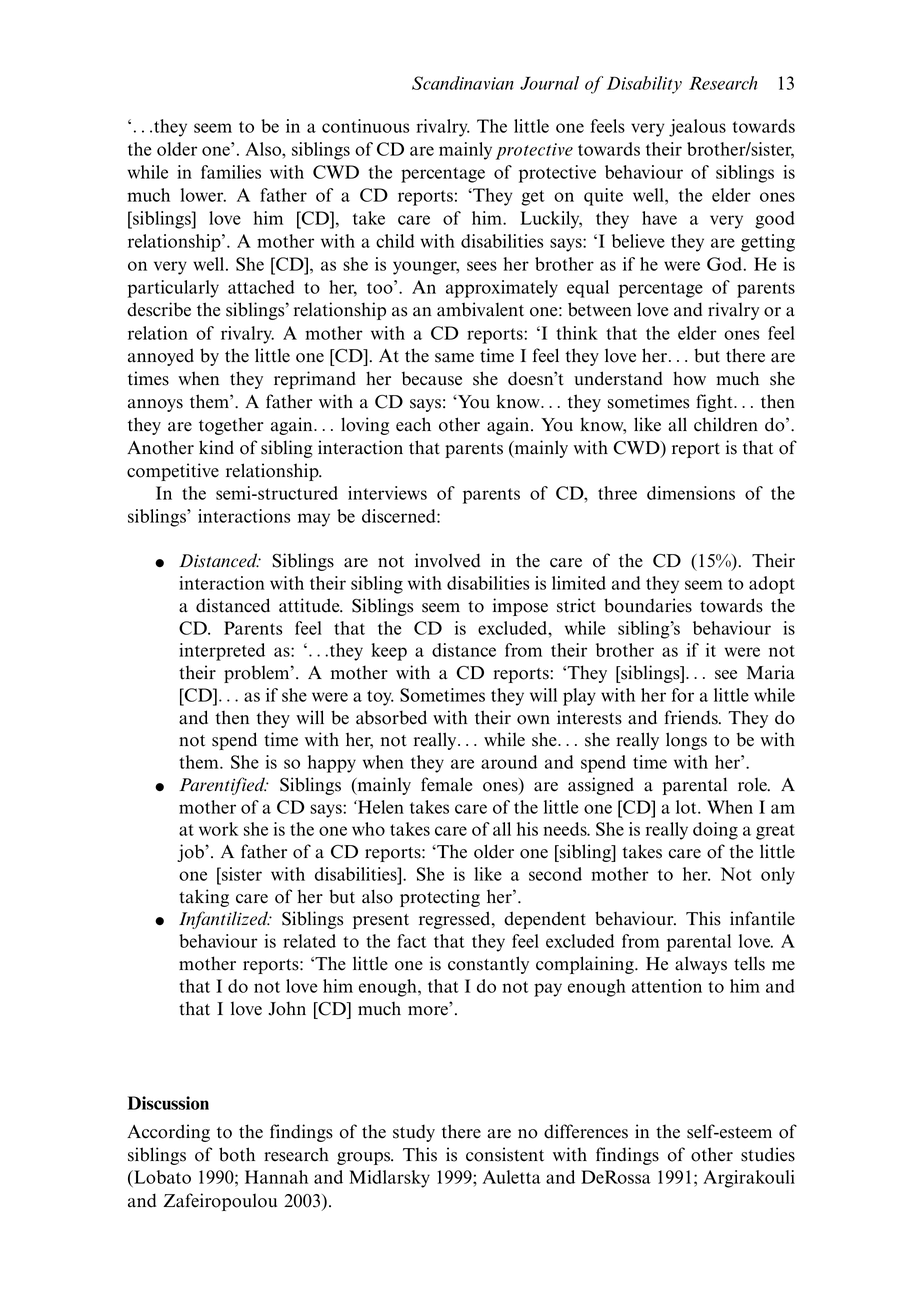  I want to click on jealous, so click(697, 128).
